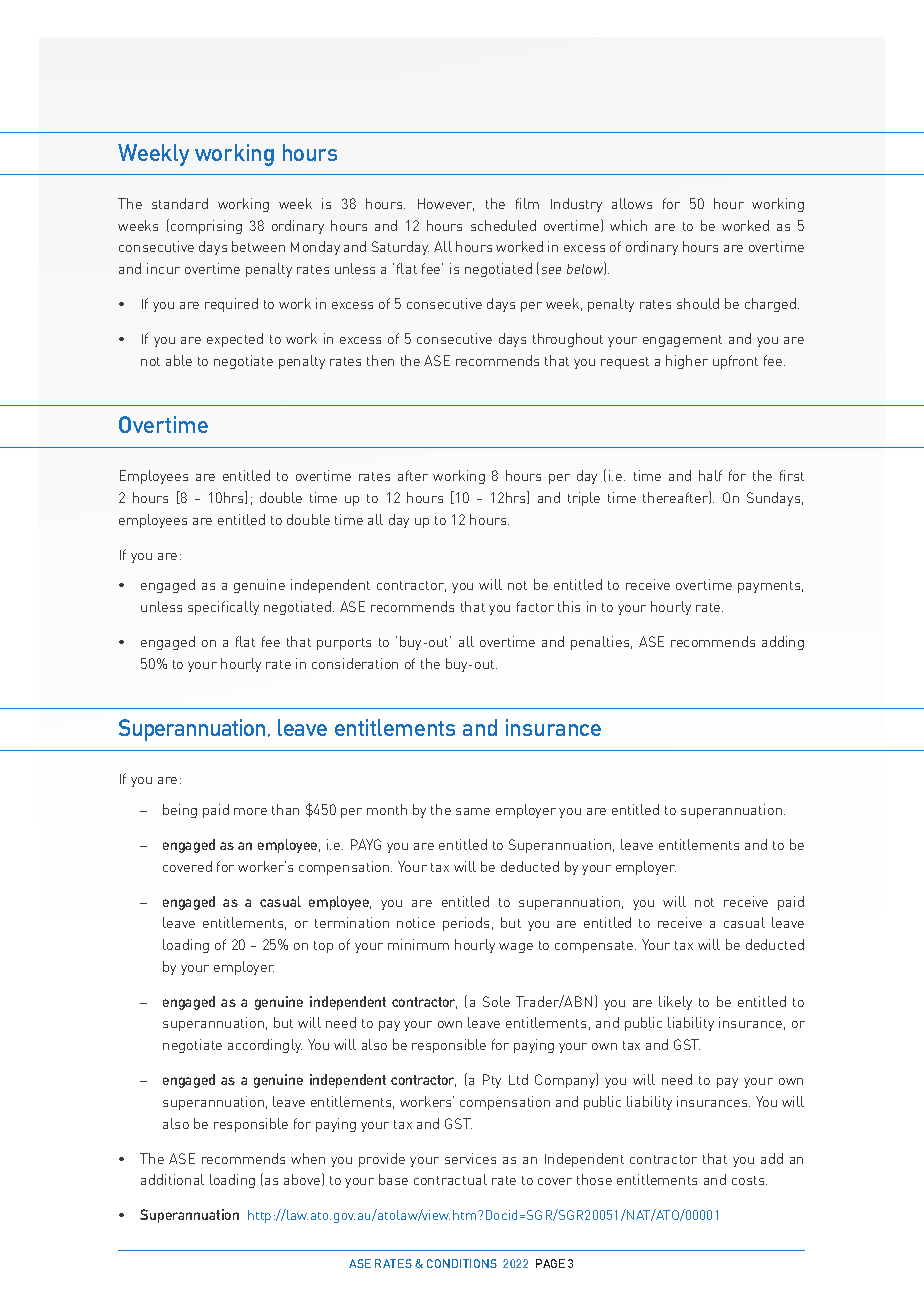 The image size is (924, 1308). I want to click on scheduled, so click(503, 225).
